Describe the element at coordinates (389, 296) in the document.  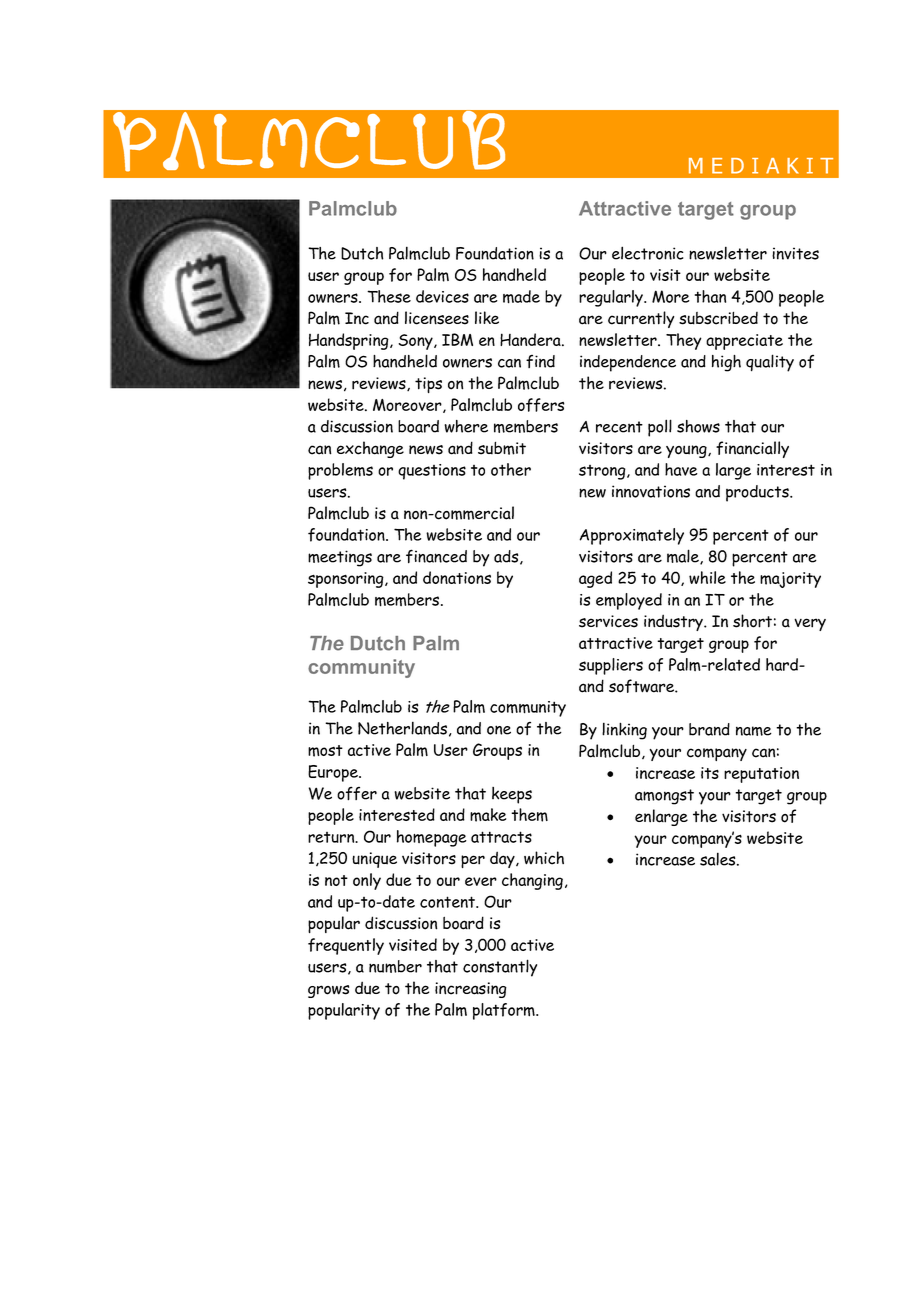
I see `These` at that location.
